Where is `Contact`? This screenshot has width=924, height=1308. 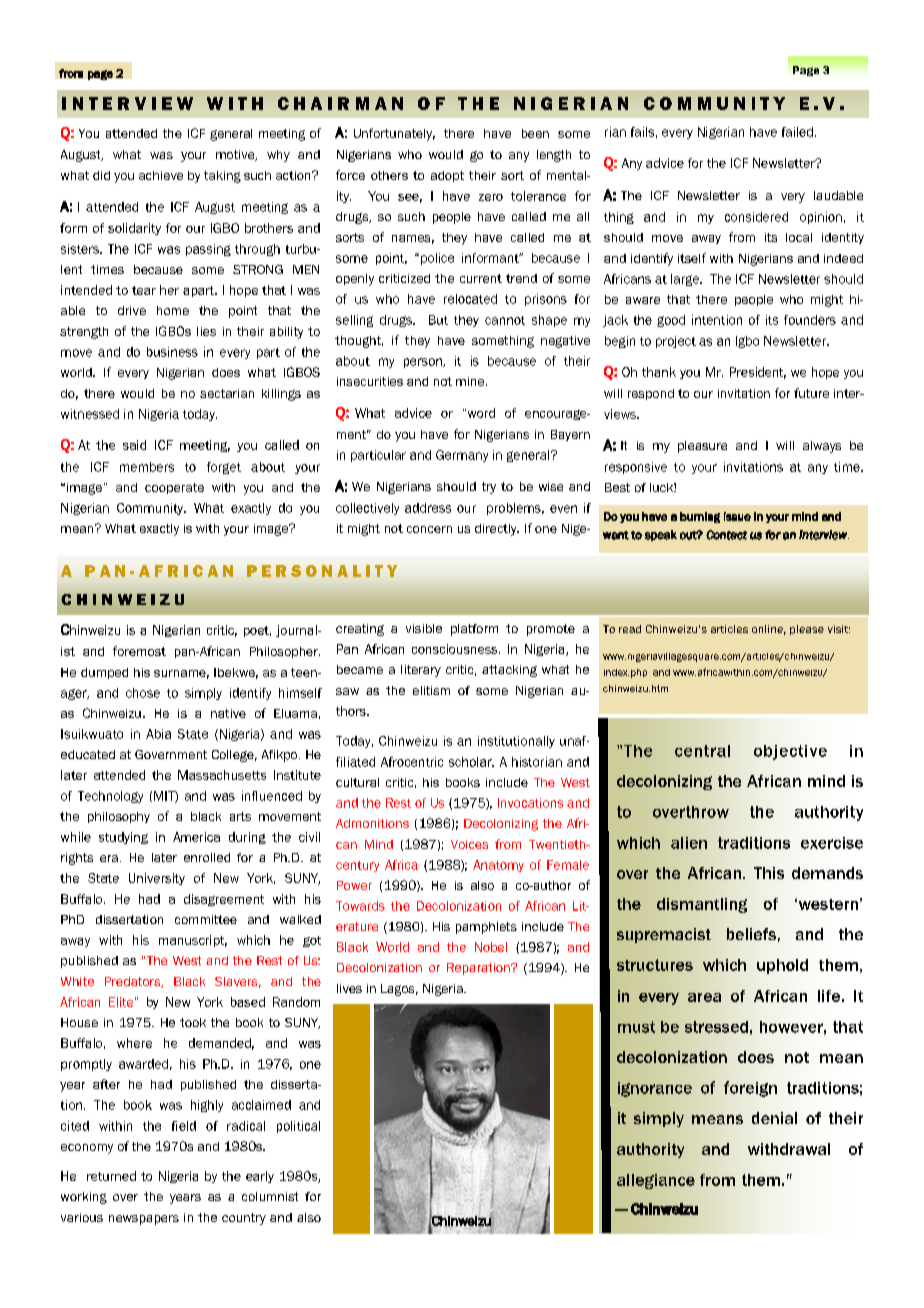
Contact is located at coordinates (726, 535).
